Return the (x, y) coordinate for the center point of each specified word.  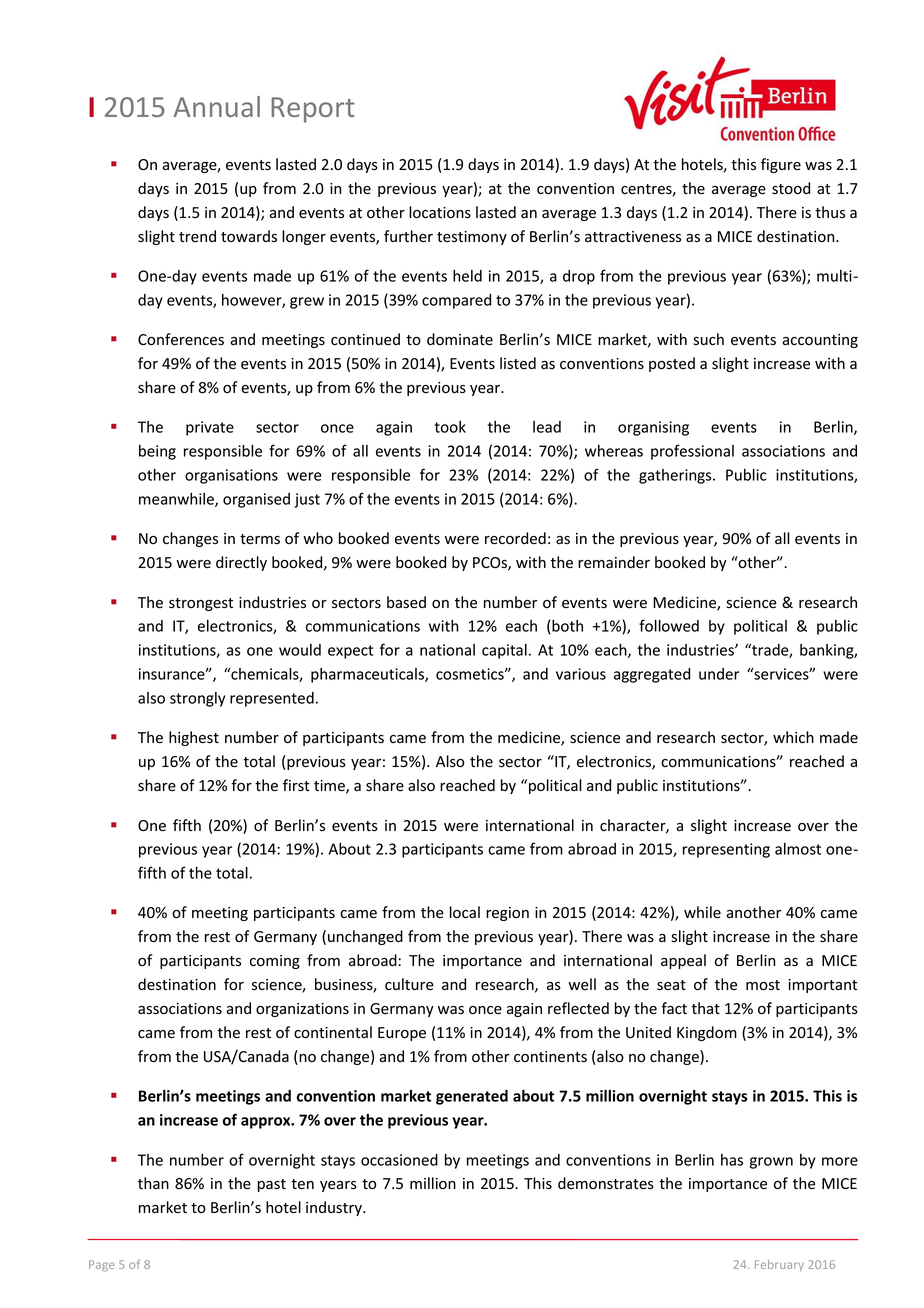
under (719, 674)
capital (504, 651)
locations (440, 212)
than (153, 1183)
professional (692, 452)
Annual (216, 106)
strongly (197, 699)
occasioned (399, 1160)
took (450, 427)
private (210, 428)
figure (781, 165)
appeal (683, 961)
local (465, 912)
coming (275, 962)
